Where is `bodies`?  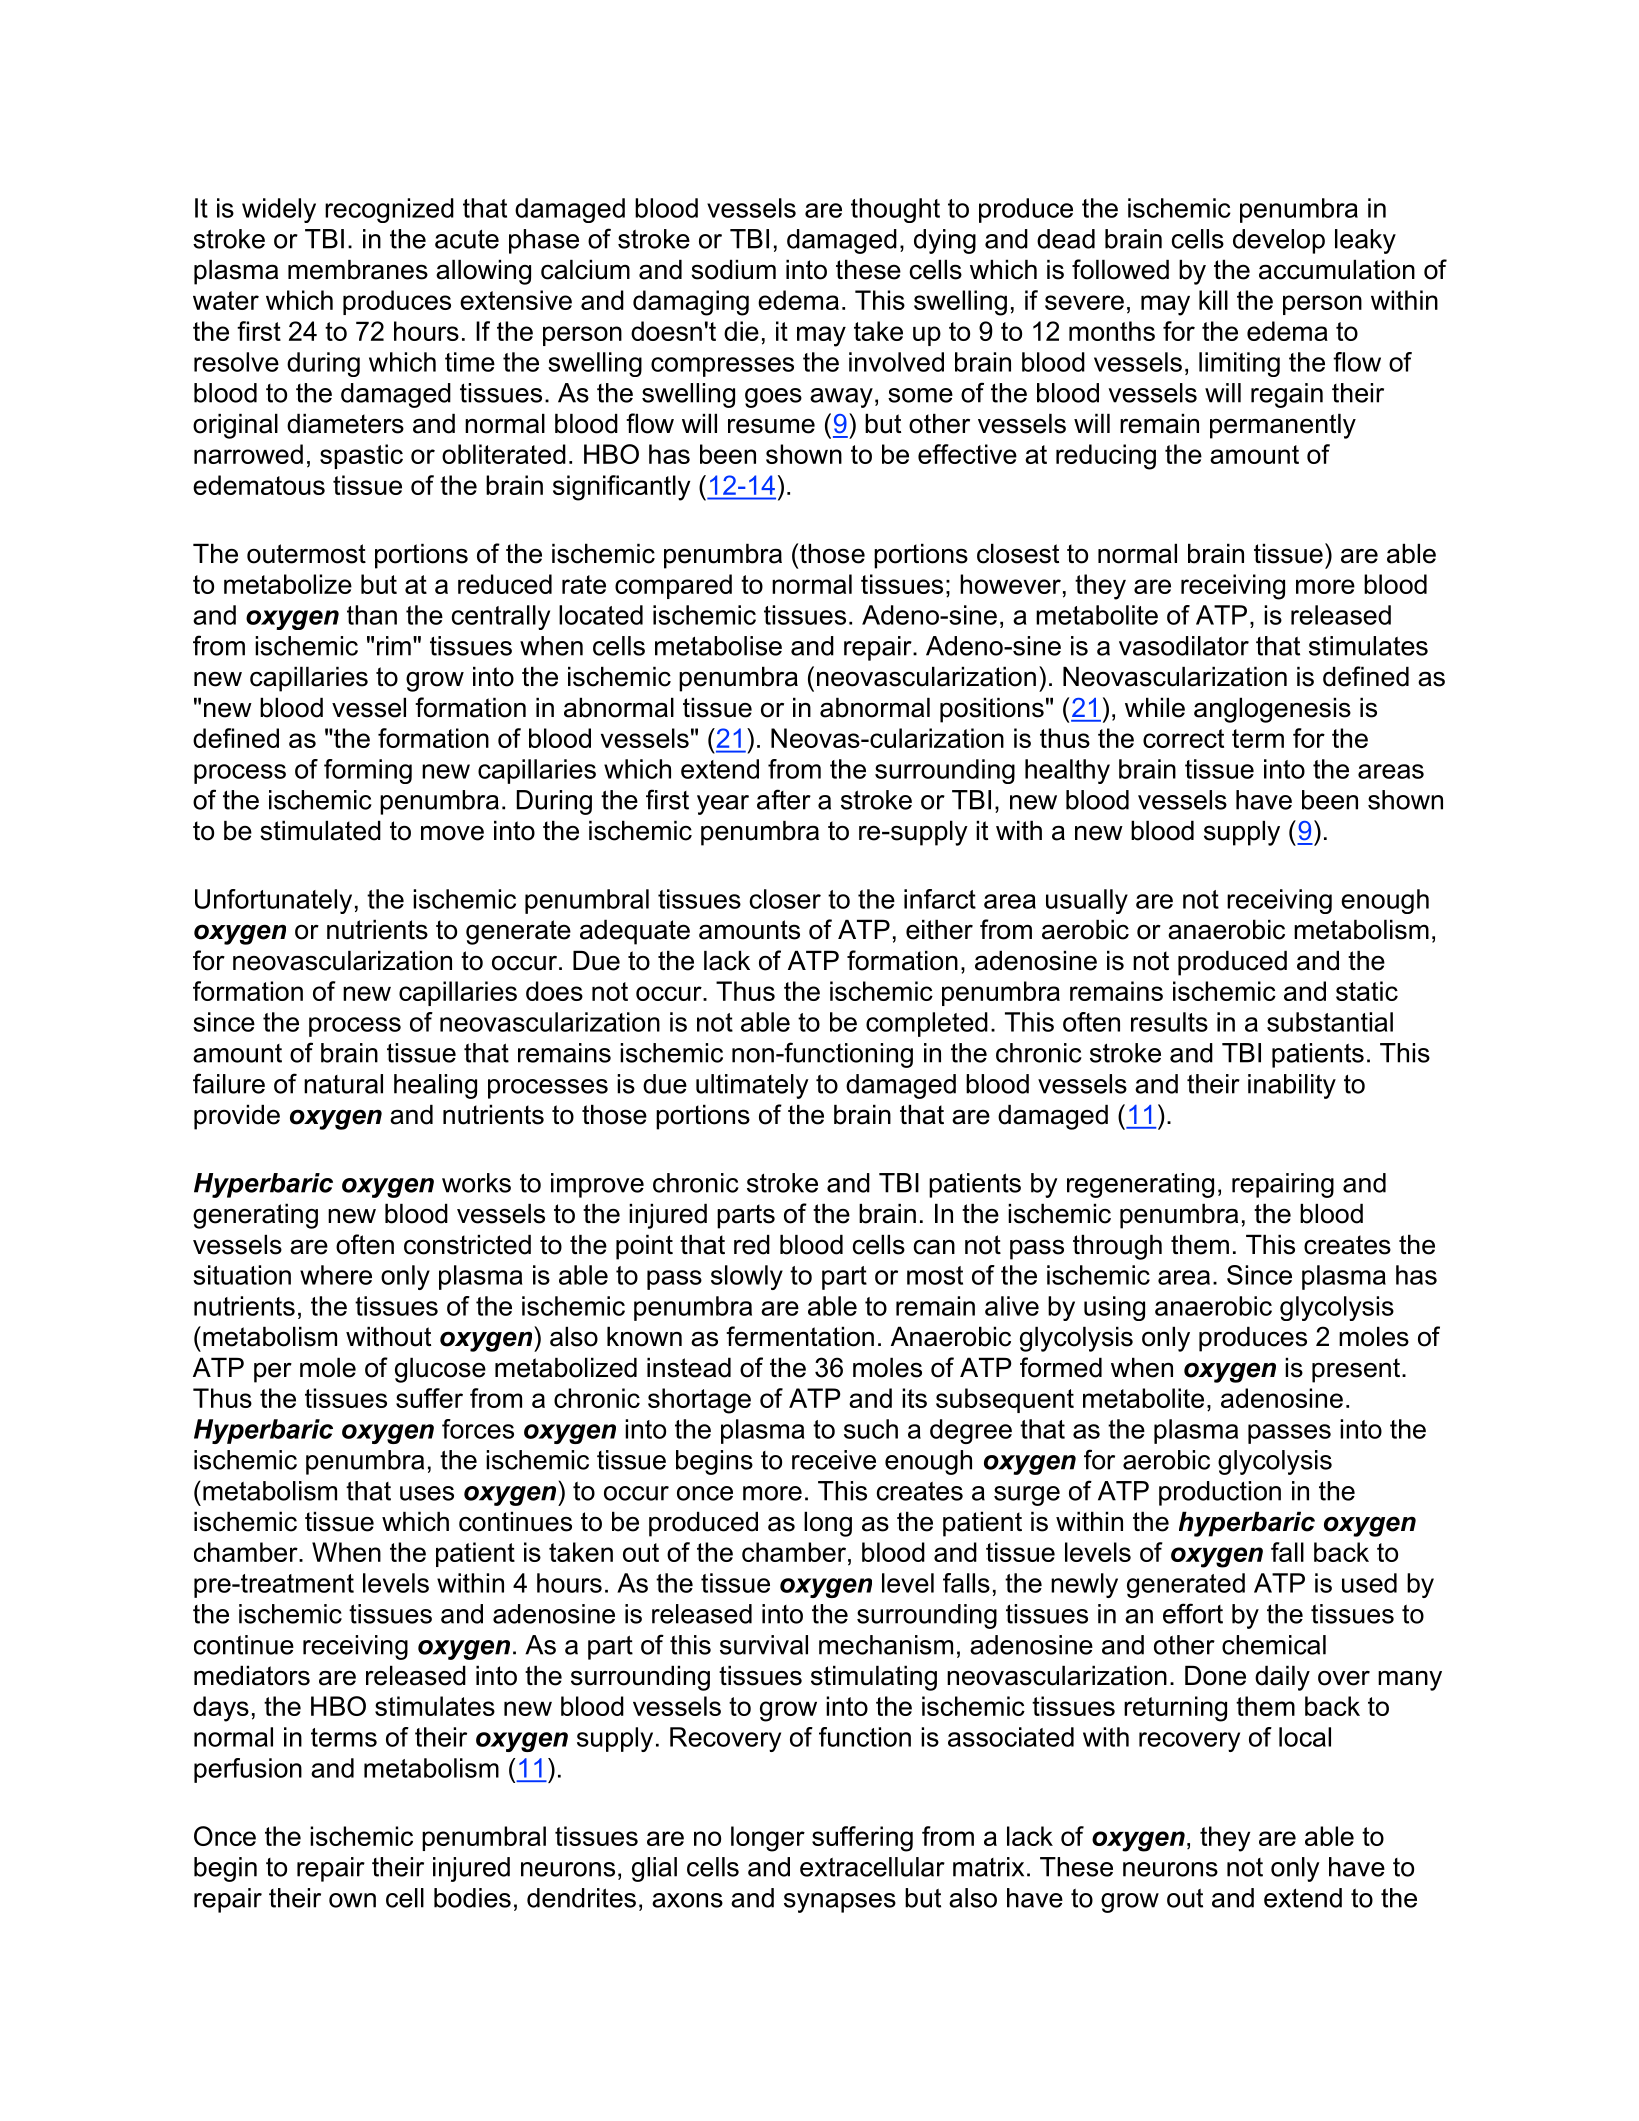 bodies is located at coordinates (472, 1898).
